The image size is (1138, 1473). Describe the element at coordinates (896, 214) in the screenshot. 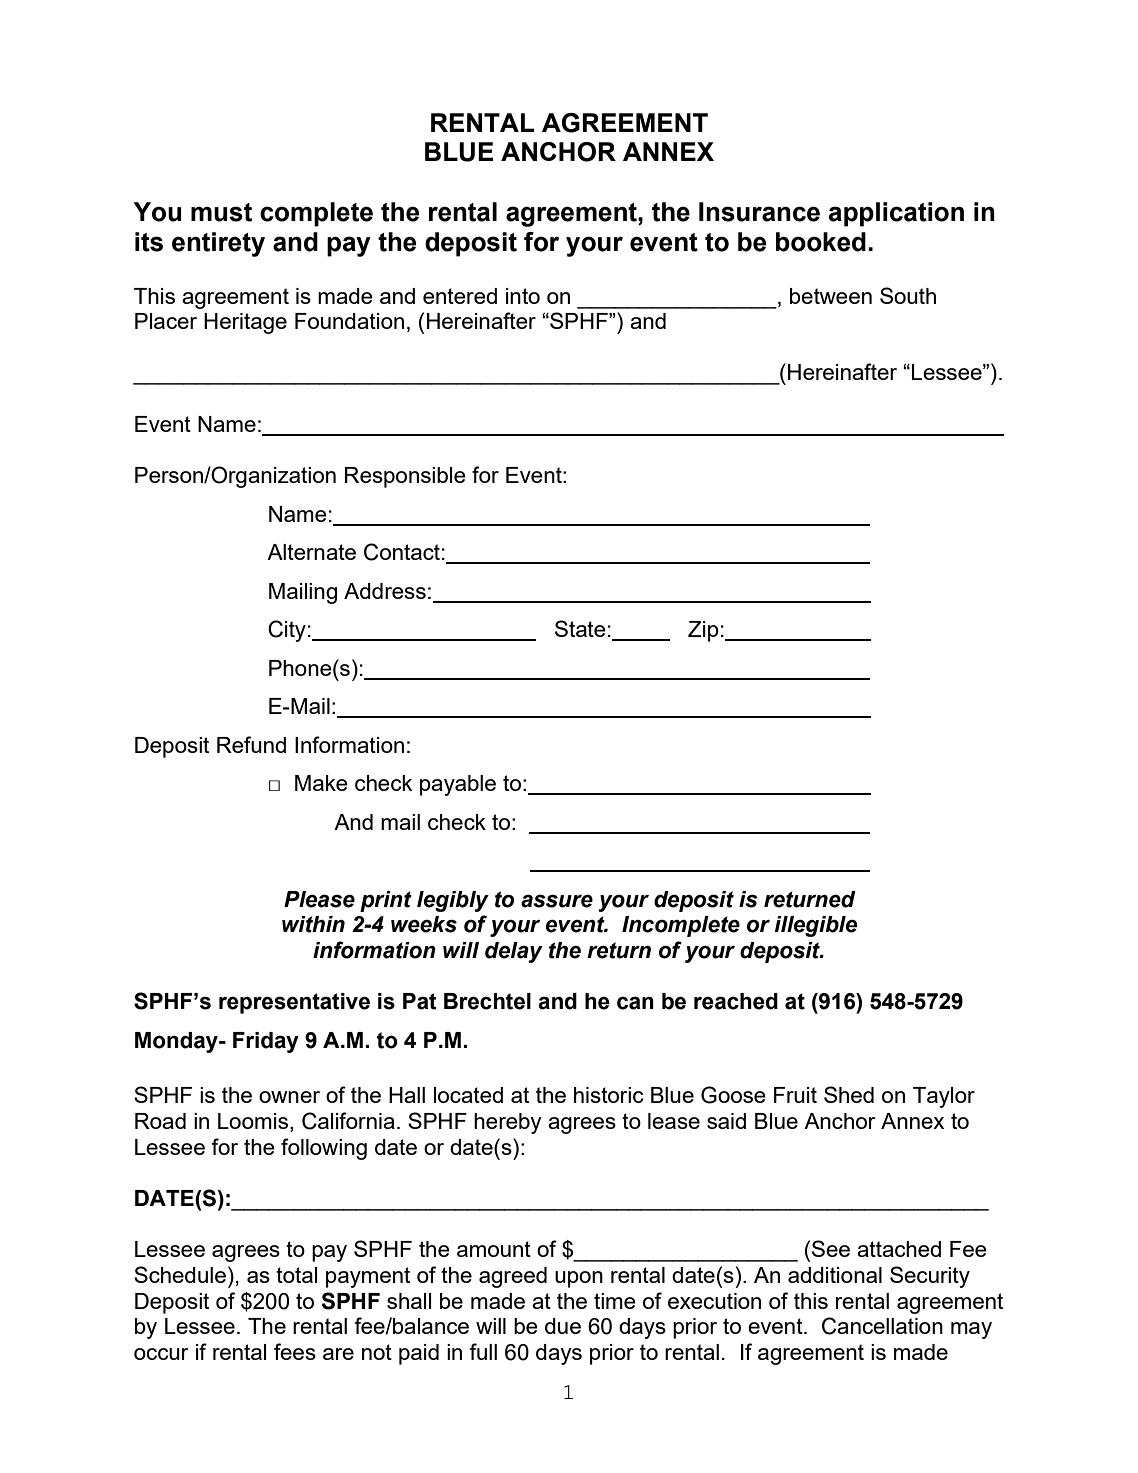

I see `application` at that location.
